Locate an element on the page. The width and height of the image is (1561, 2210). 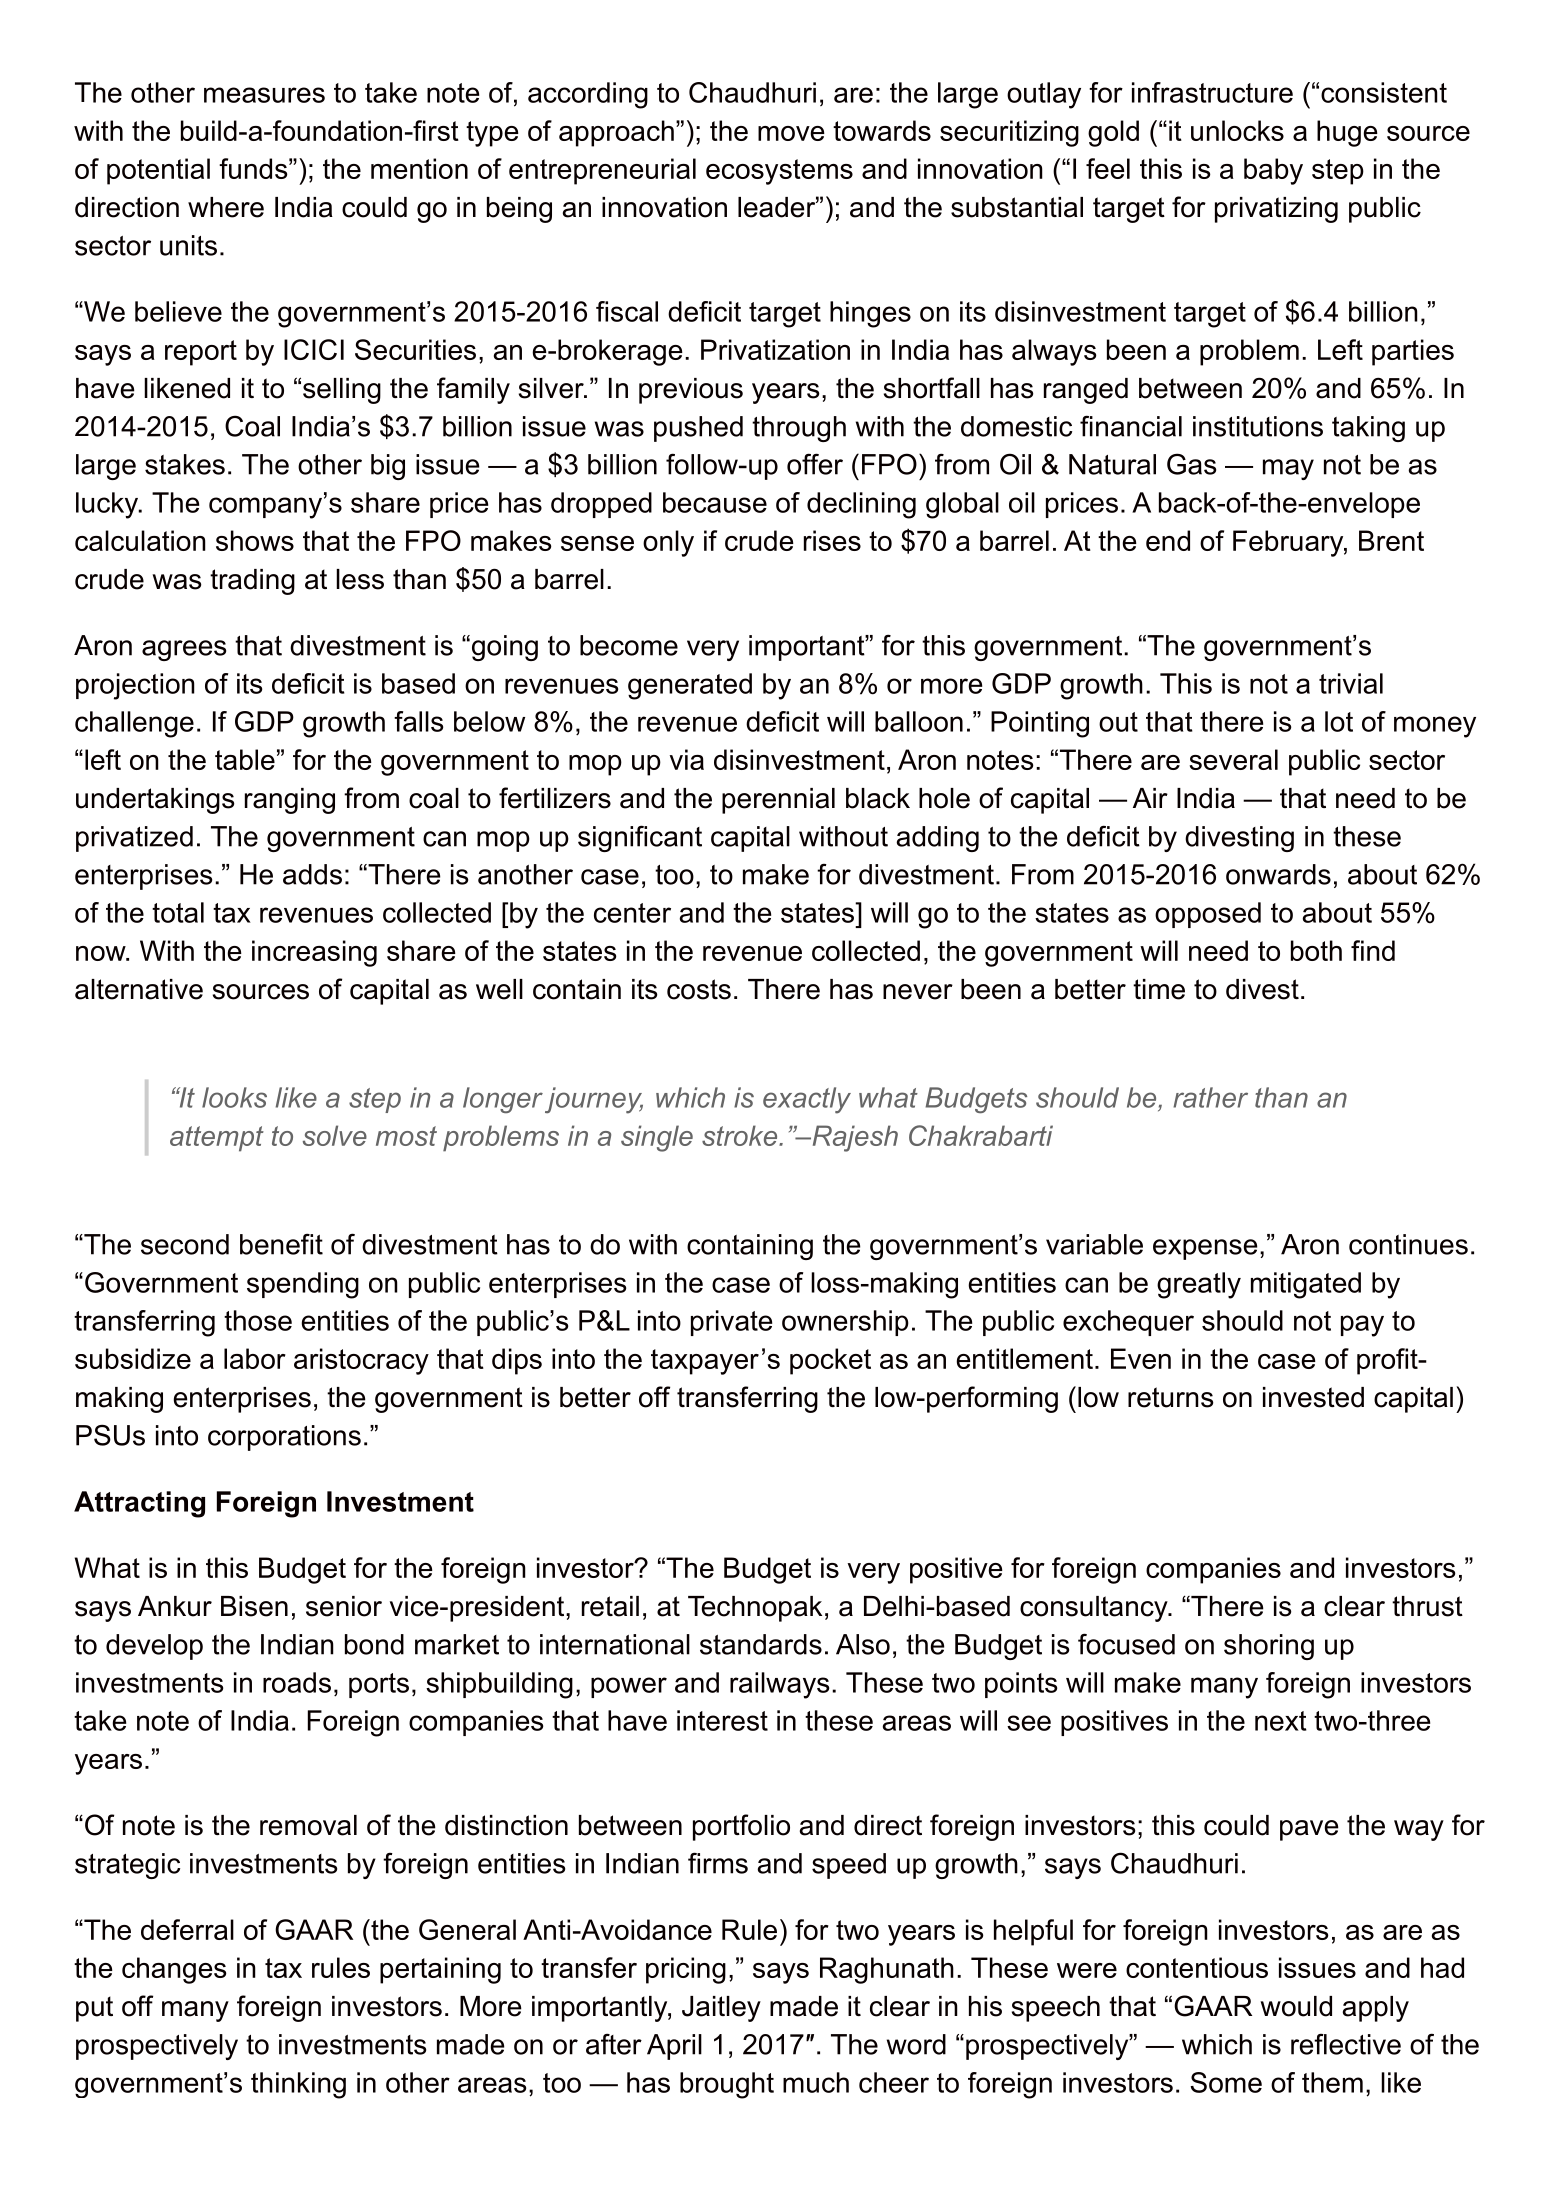
would is located at coordinates (1296, 2006).
